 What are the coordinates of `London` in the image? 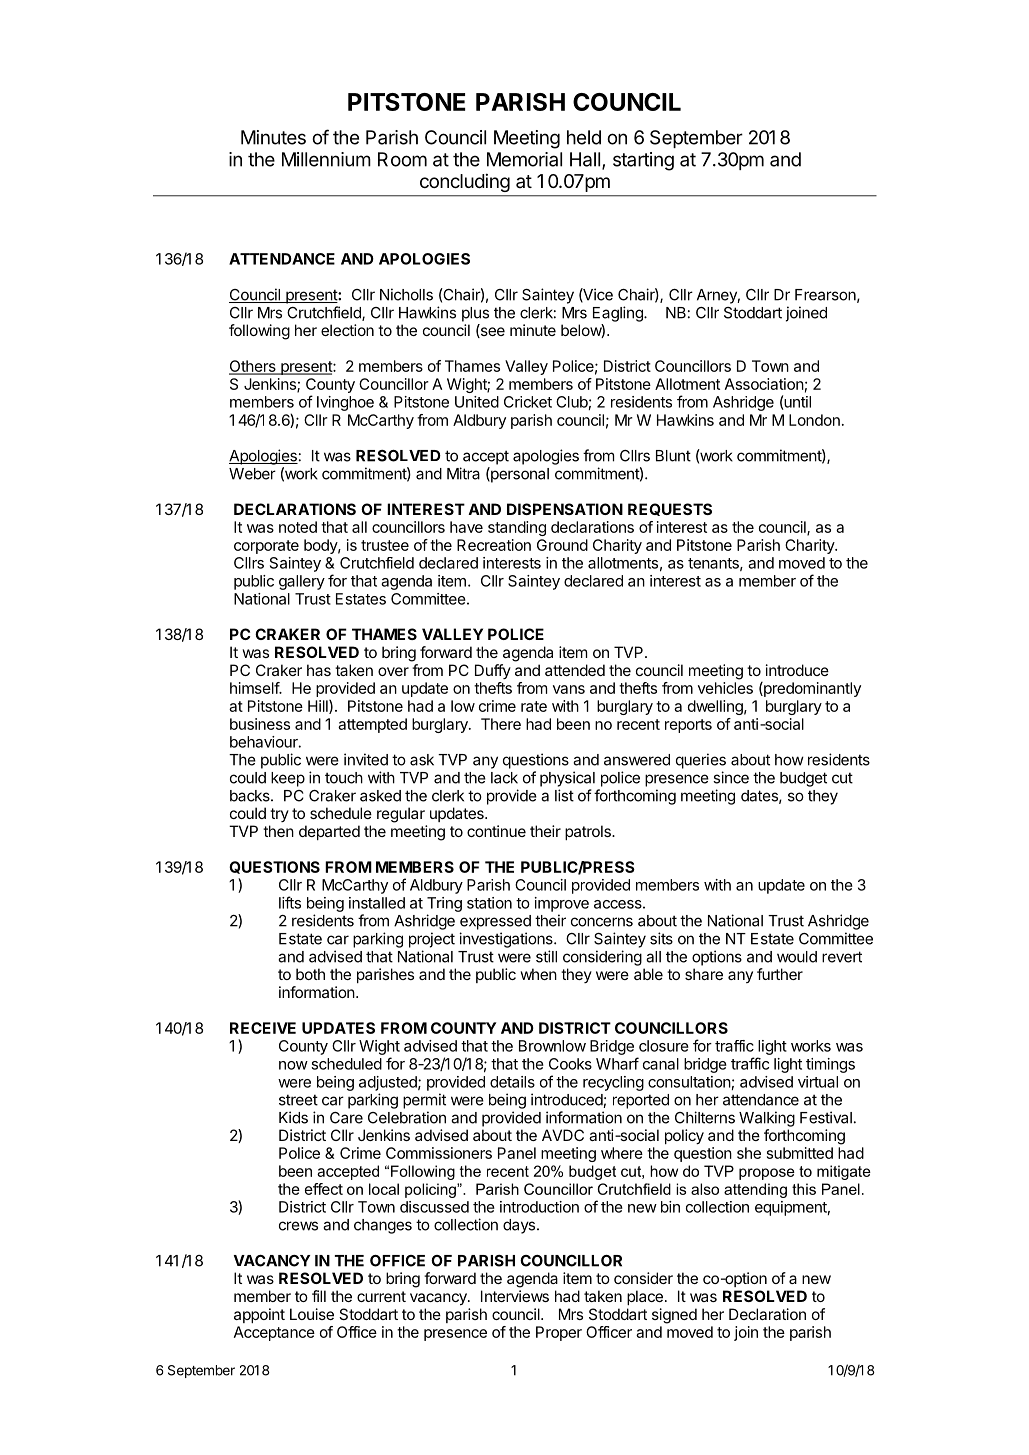 It's located at (814, 420).
